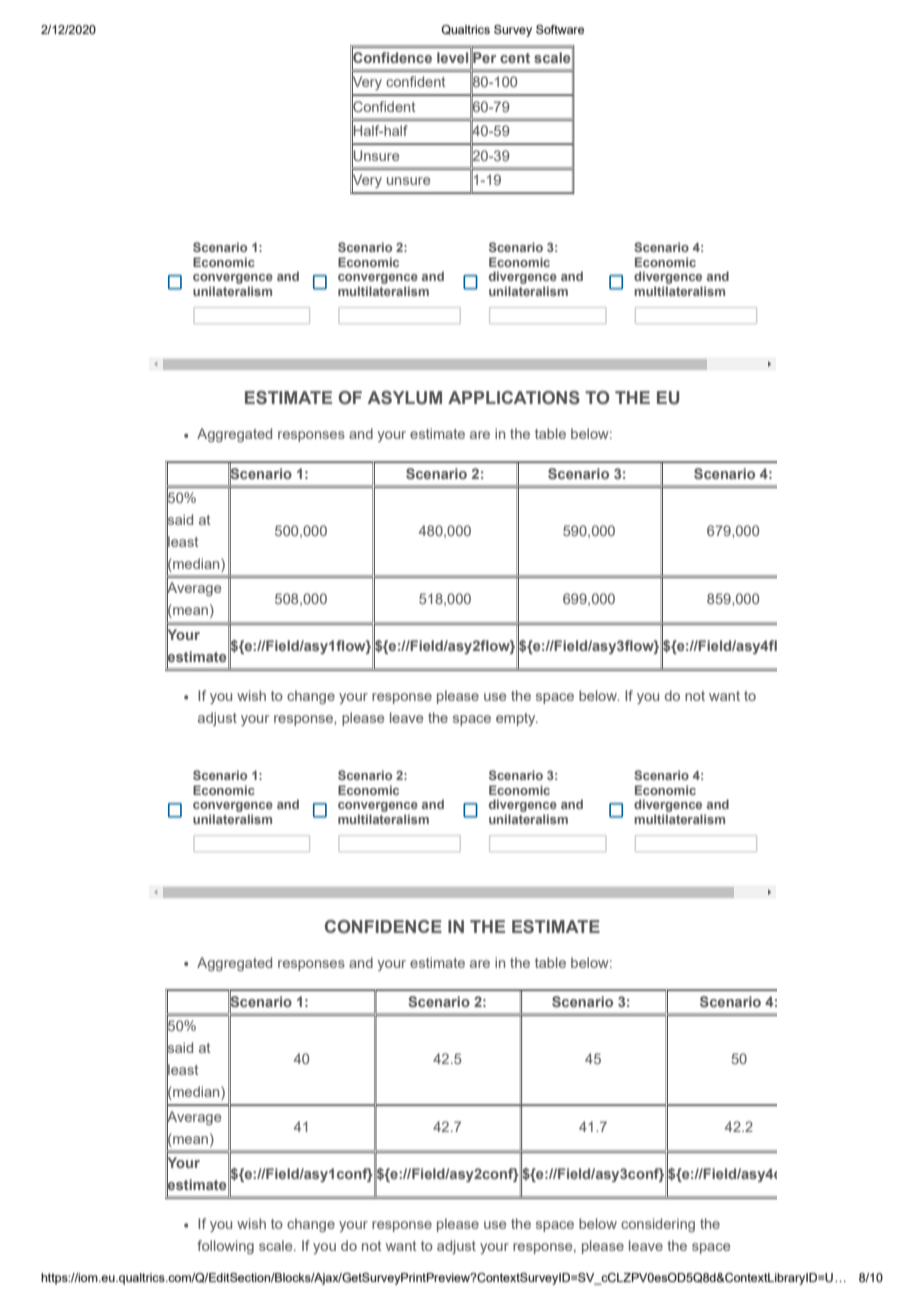 The image size is (924, 1308). Describe the element at coordinates (658, 1225) in the image. I see `considering` at that location.
